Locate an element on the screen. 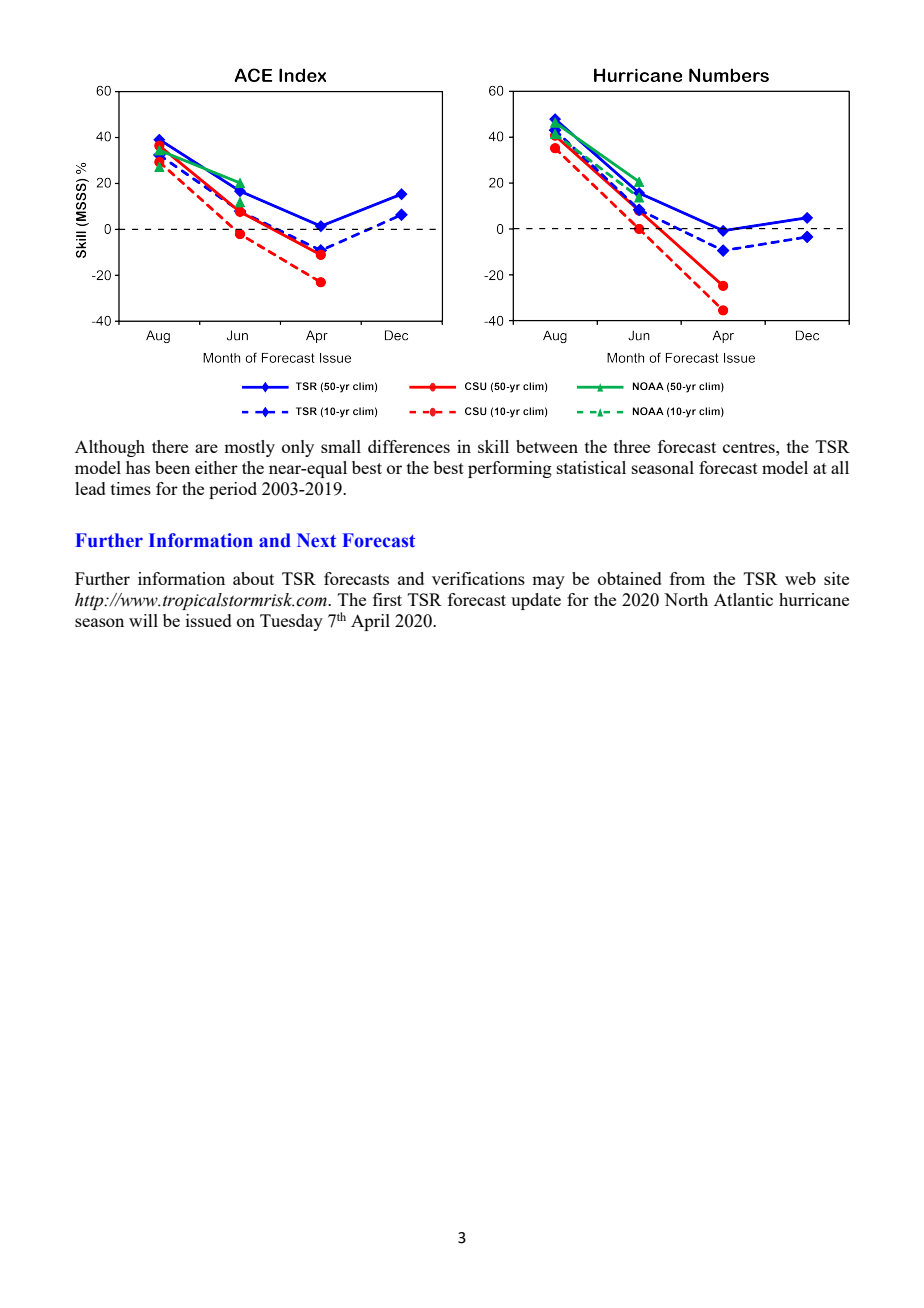  period is located at coordinates (233, 490).
